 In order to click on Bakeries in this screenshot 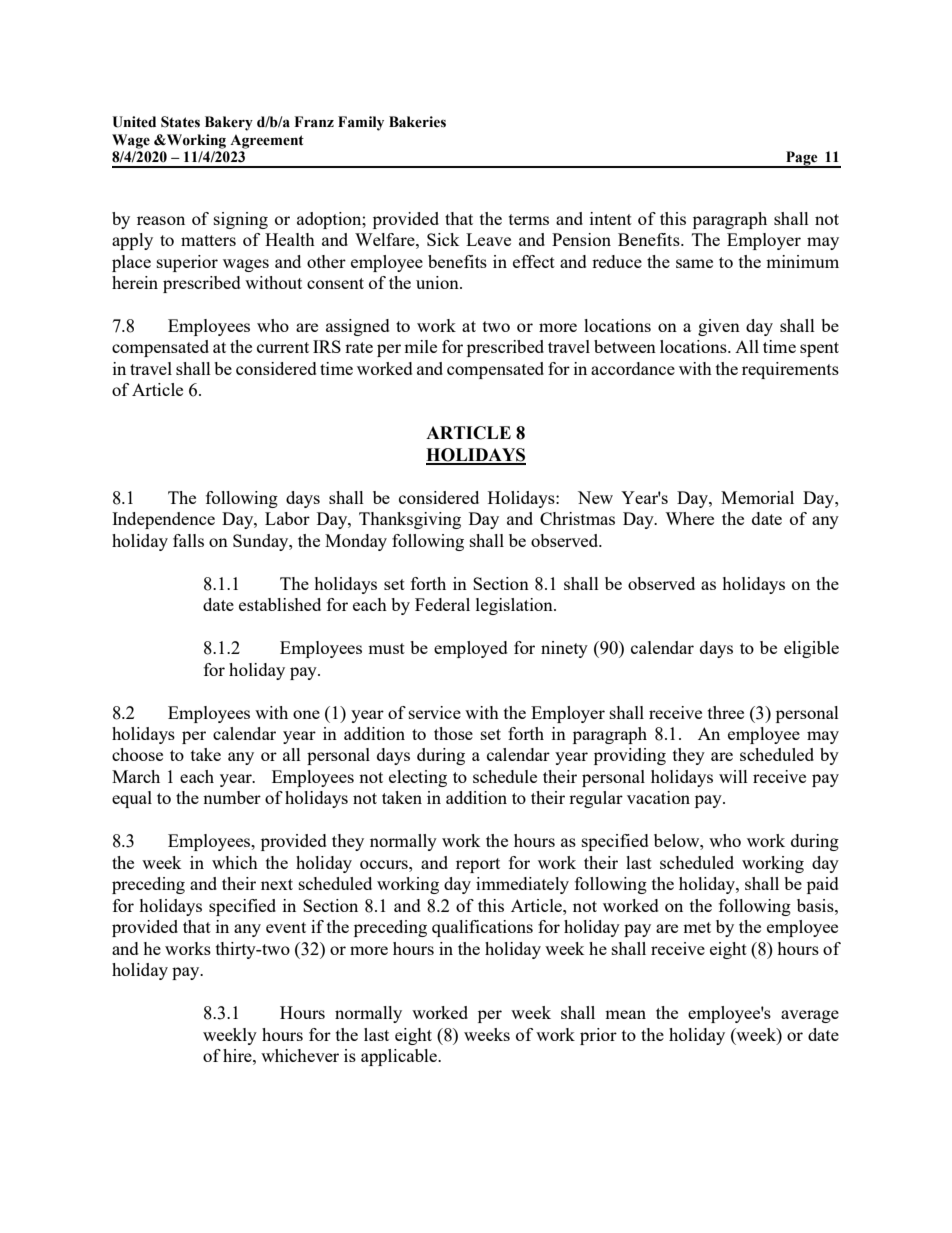, I will do `click(417, 122)`.
